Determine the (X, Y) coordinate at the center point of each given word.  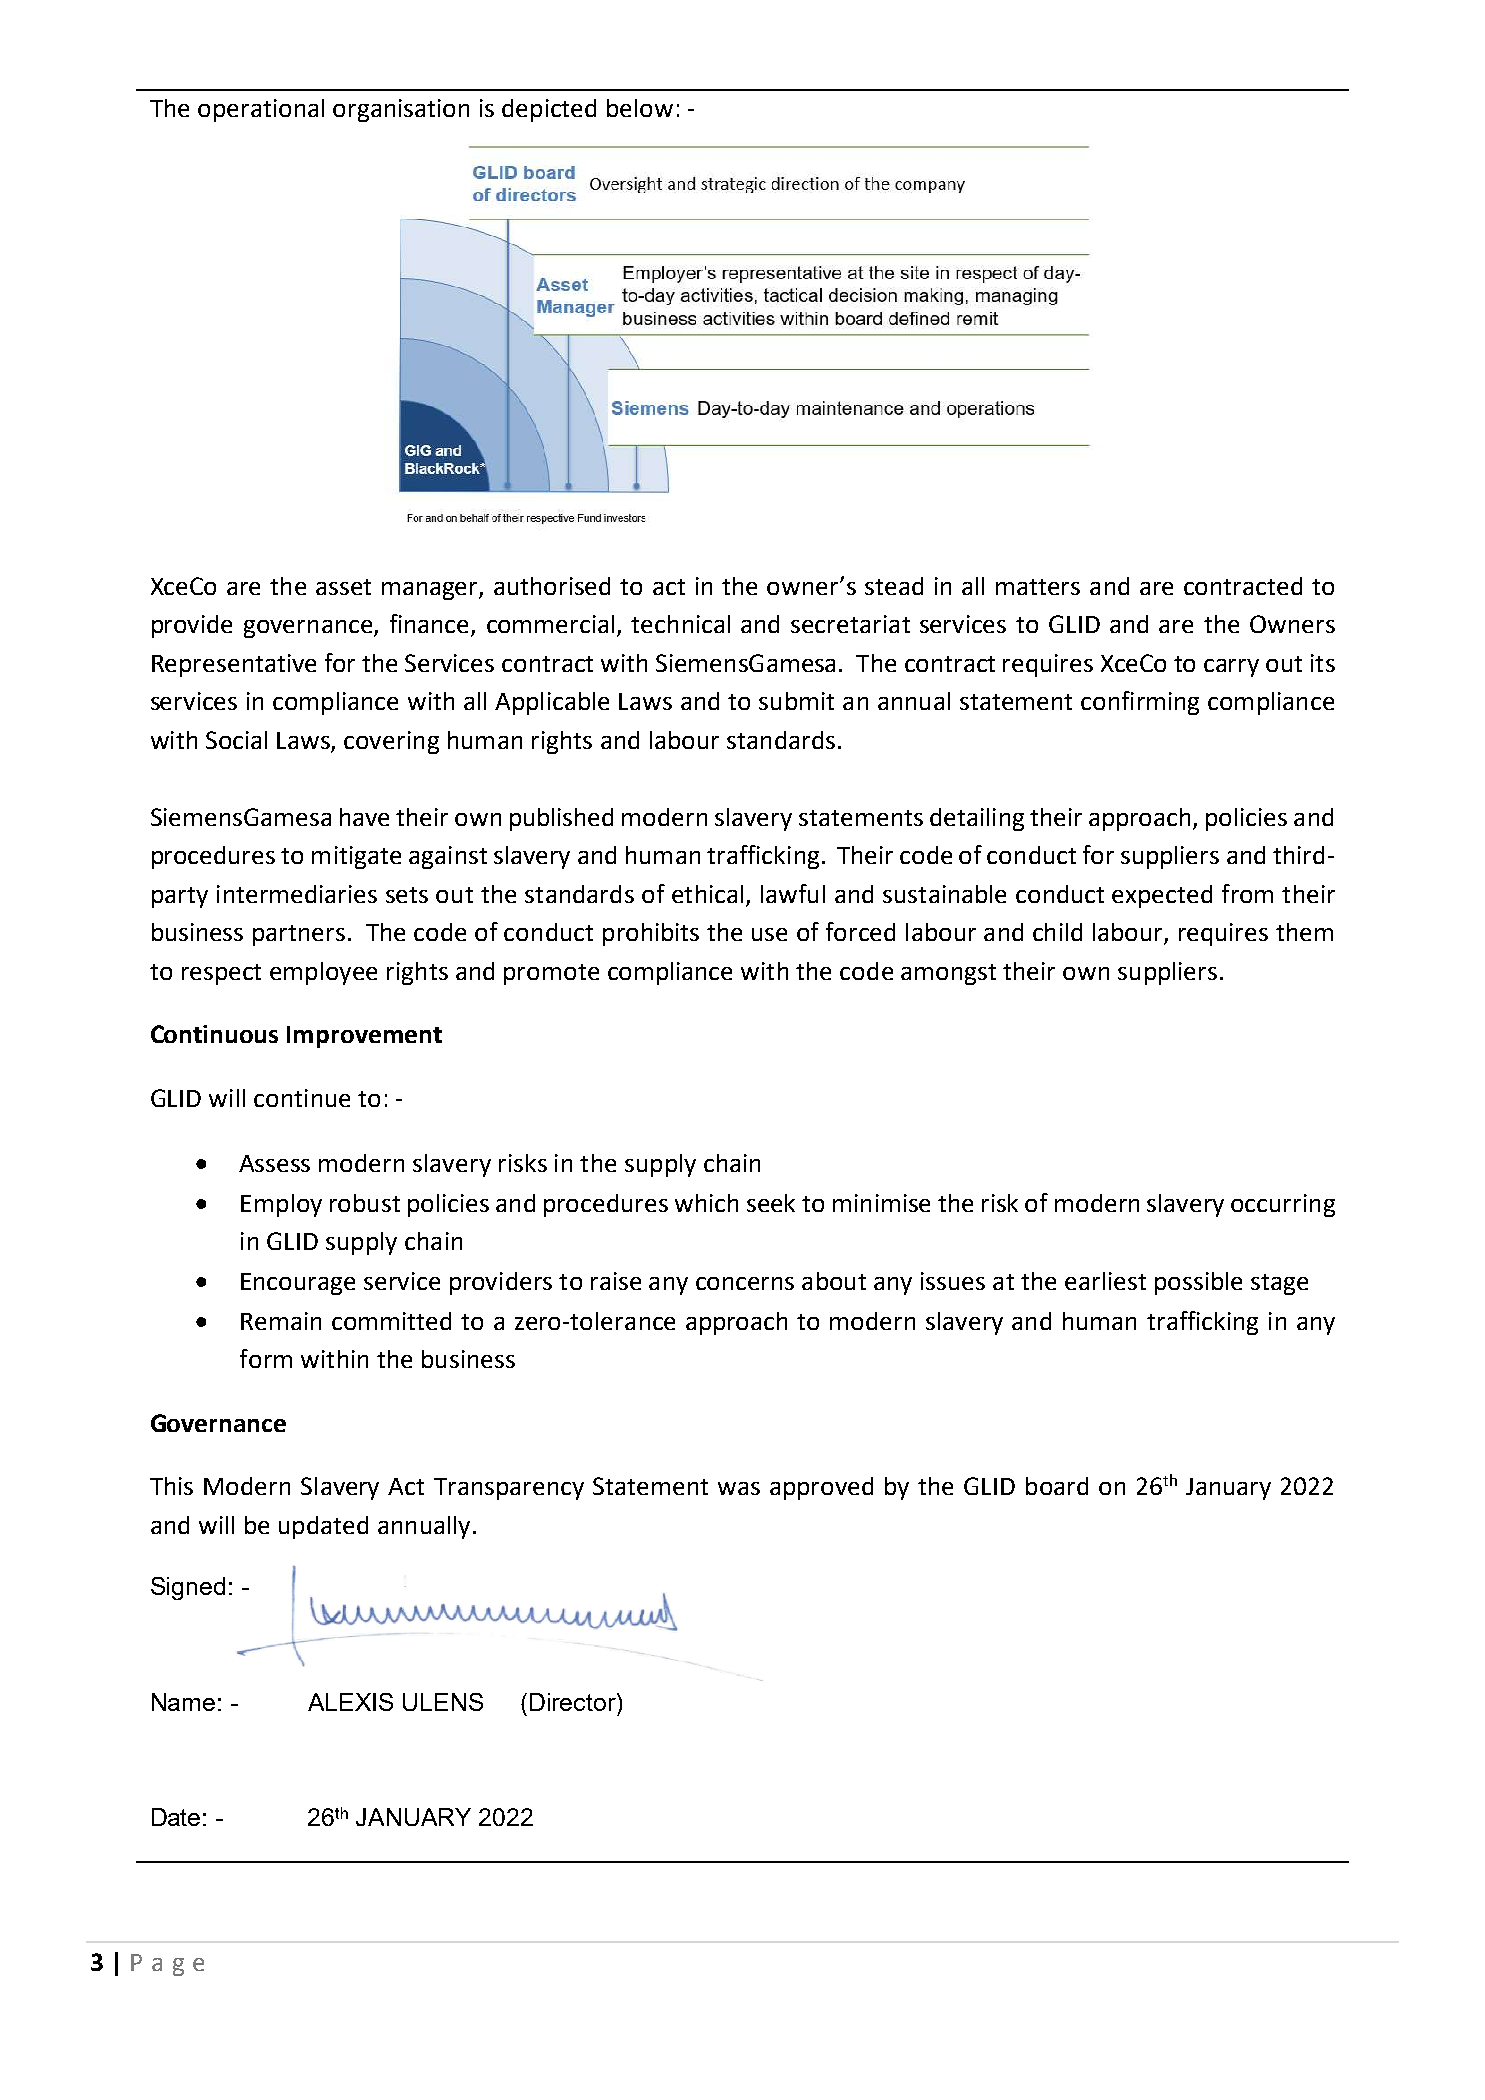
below (640, 108)
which (706, 1203)
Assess (274, 1163)
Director (574, 1702)
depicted (549, 110)
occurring (1283, 1205)
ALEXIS (350, 1702)
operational (261, 110)
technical (680, 624)
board (1057, 1486)
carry (1231, 668)
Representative (234, 665)
